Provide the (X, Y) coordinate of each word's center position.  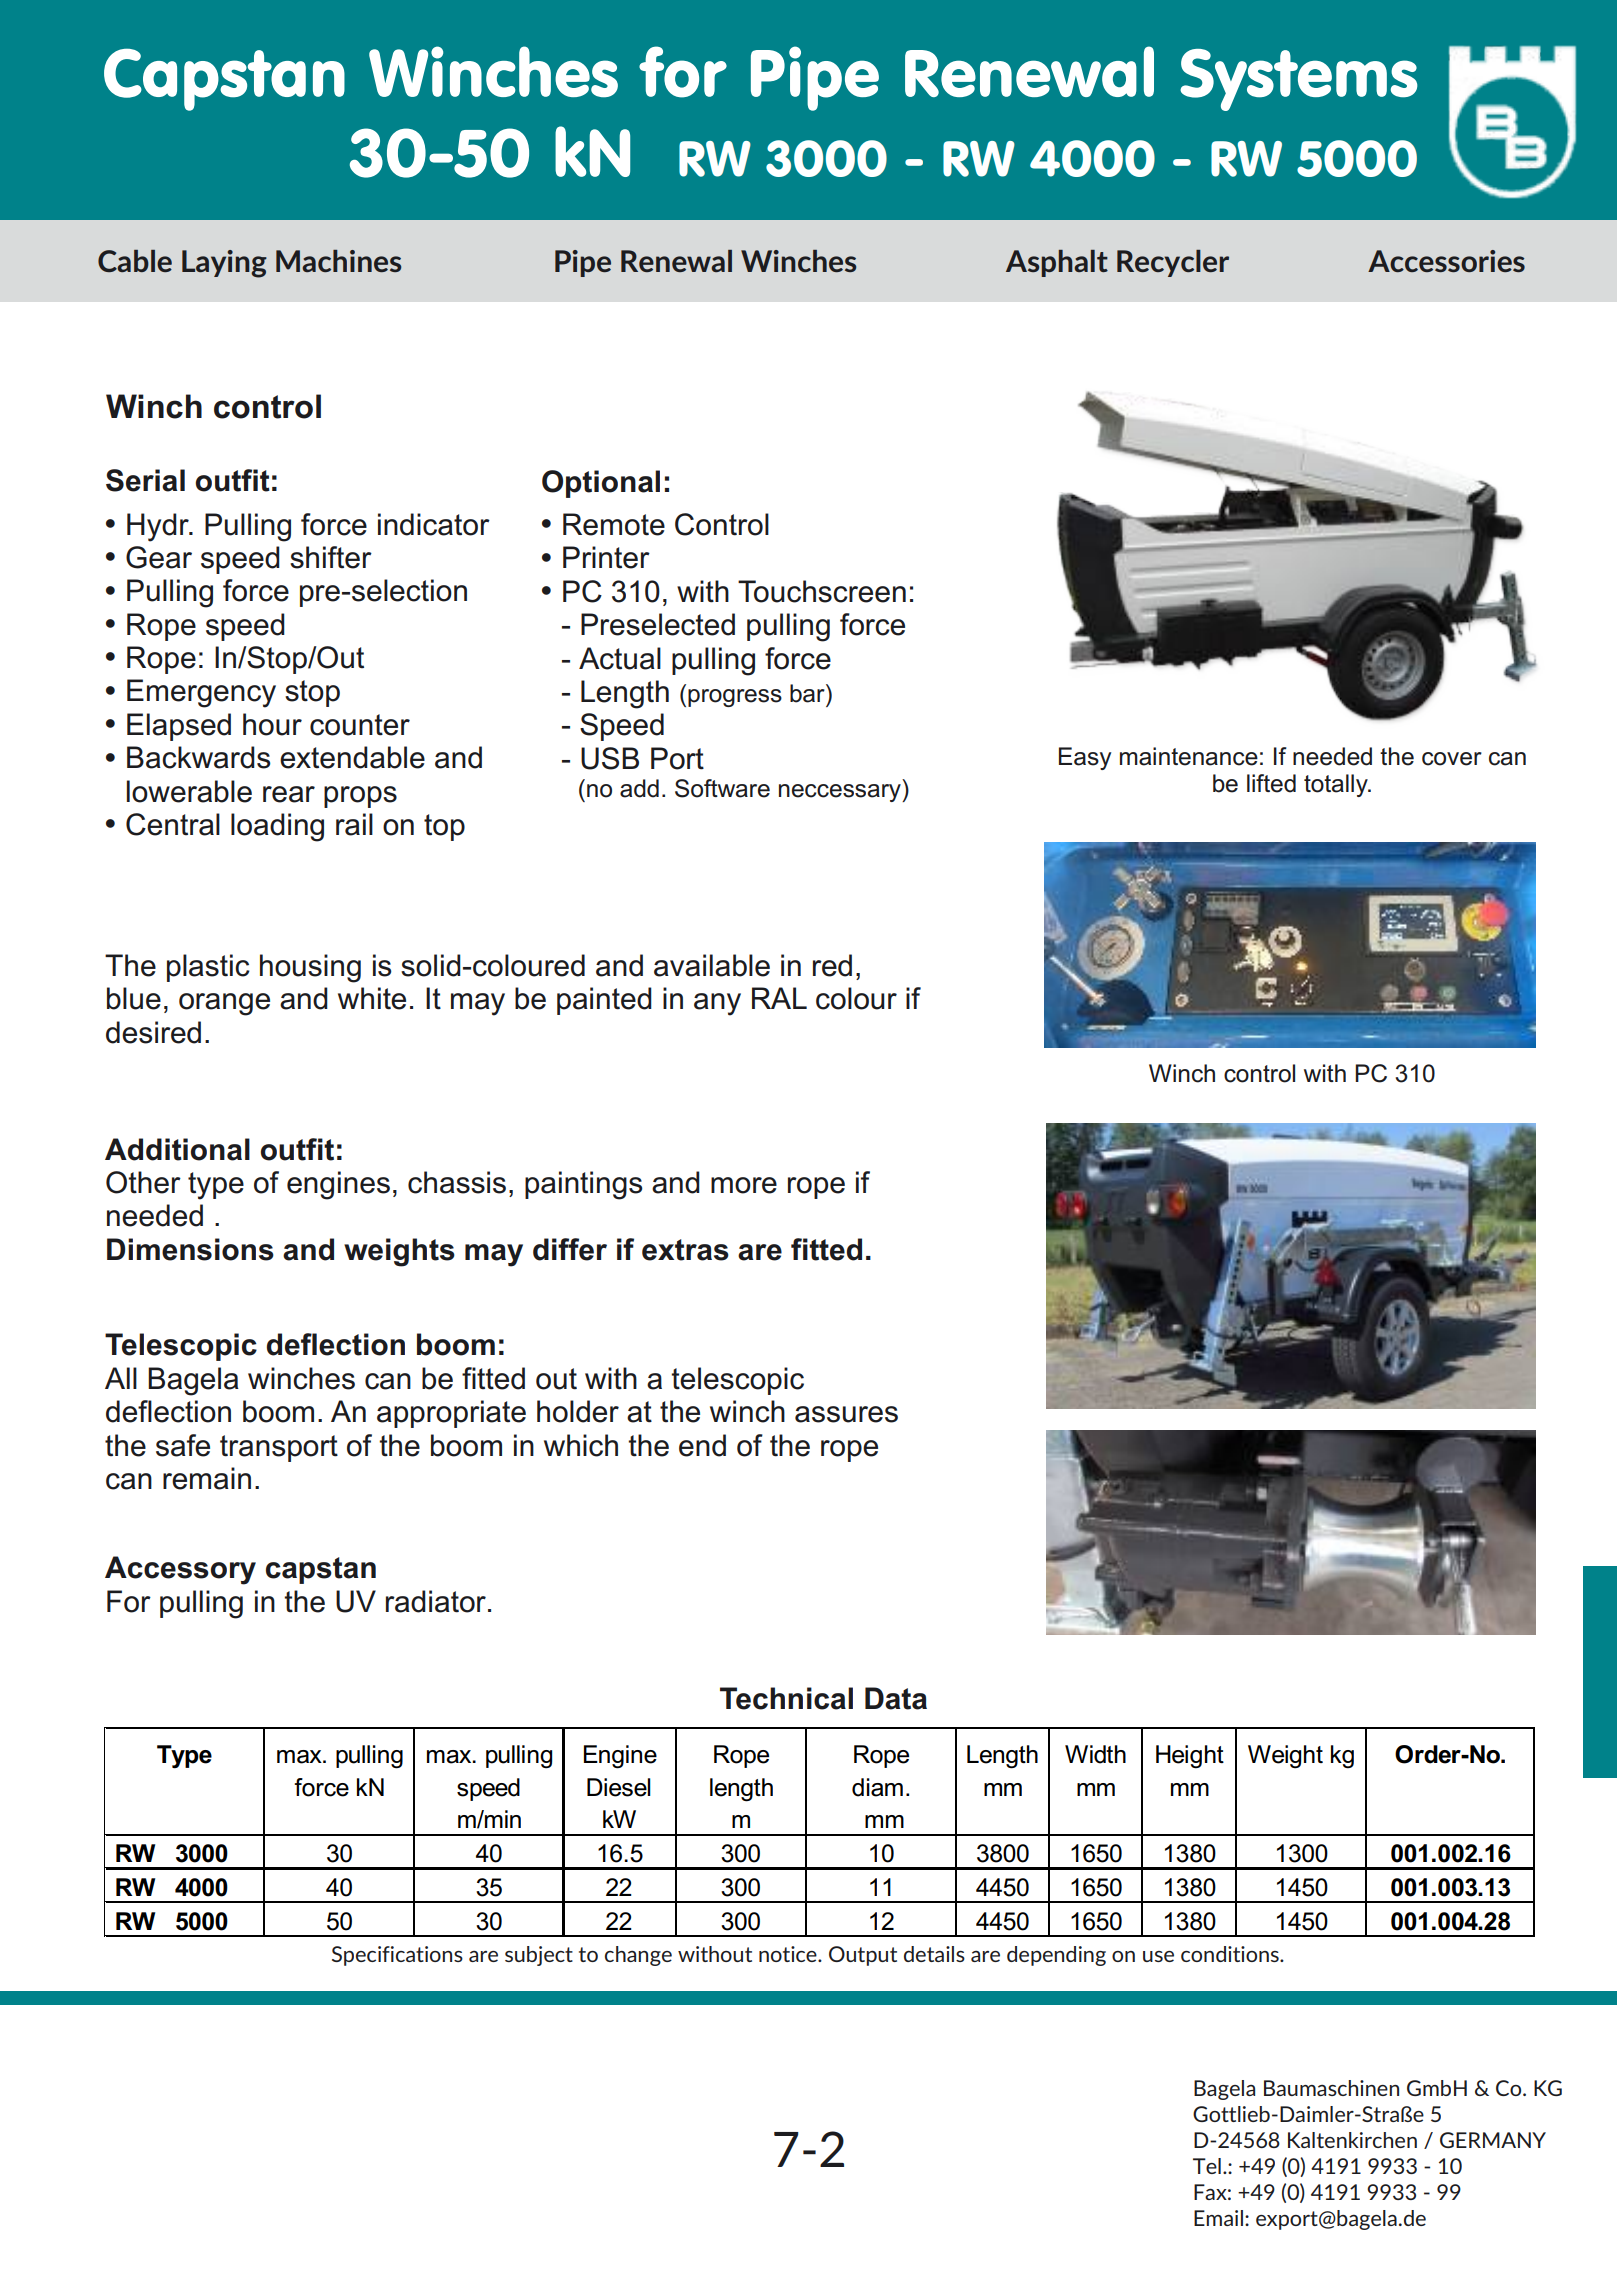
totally (1337, 785)
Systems (1299, 80)
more (744, 1185)
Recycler (1173, 263)
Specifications (397, 1956)
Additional (177, 1149)
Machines (338, 261)
